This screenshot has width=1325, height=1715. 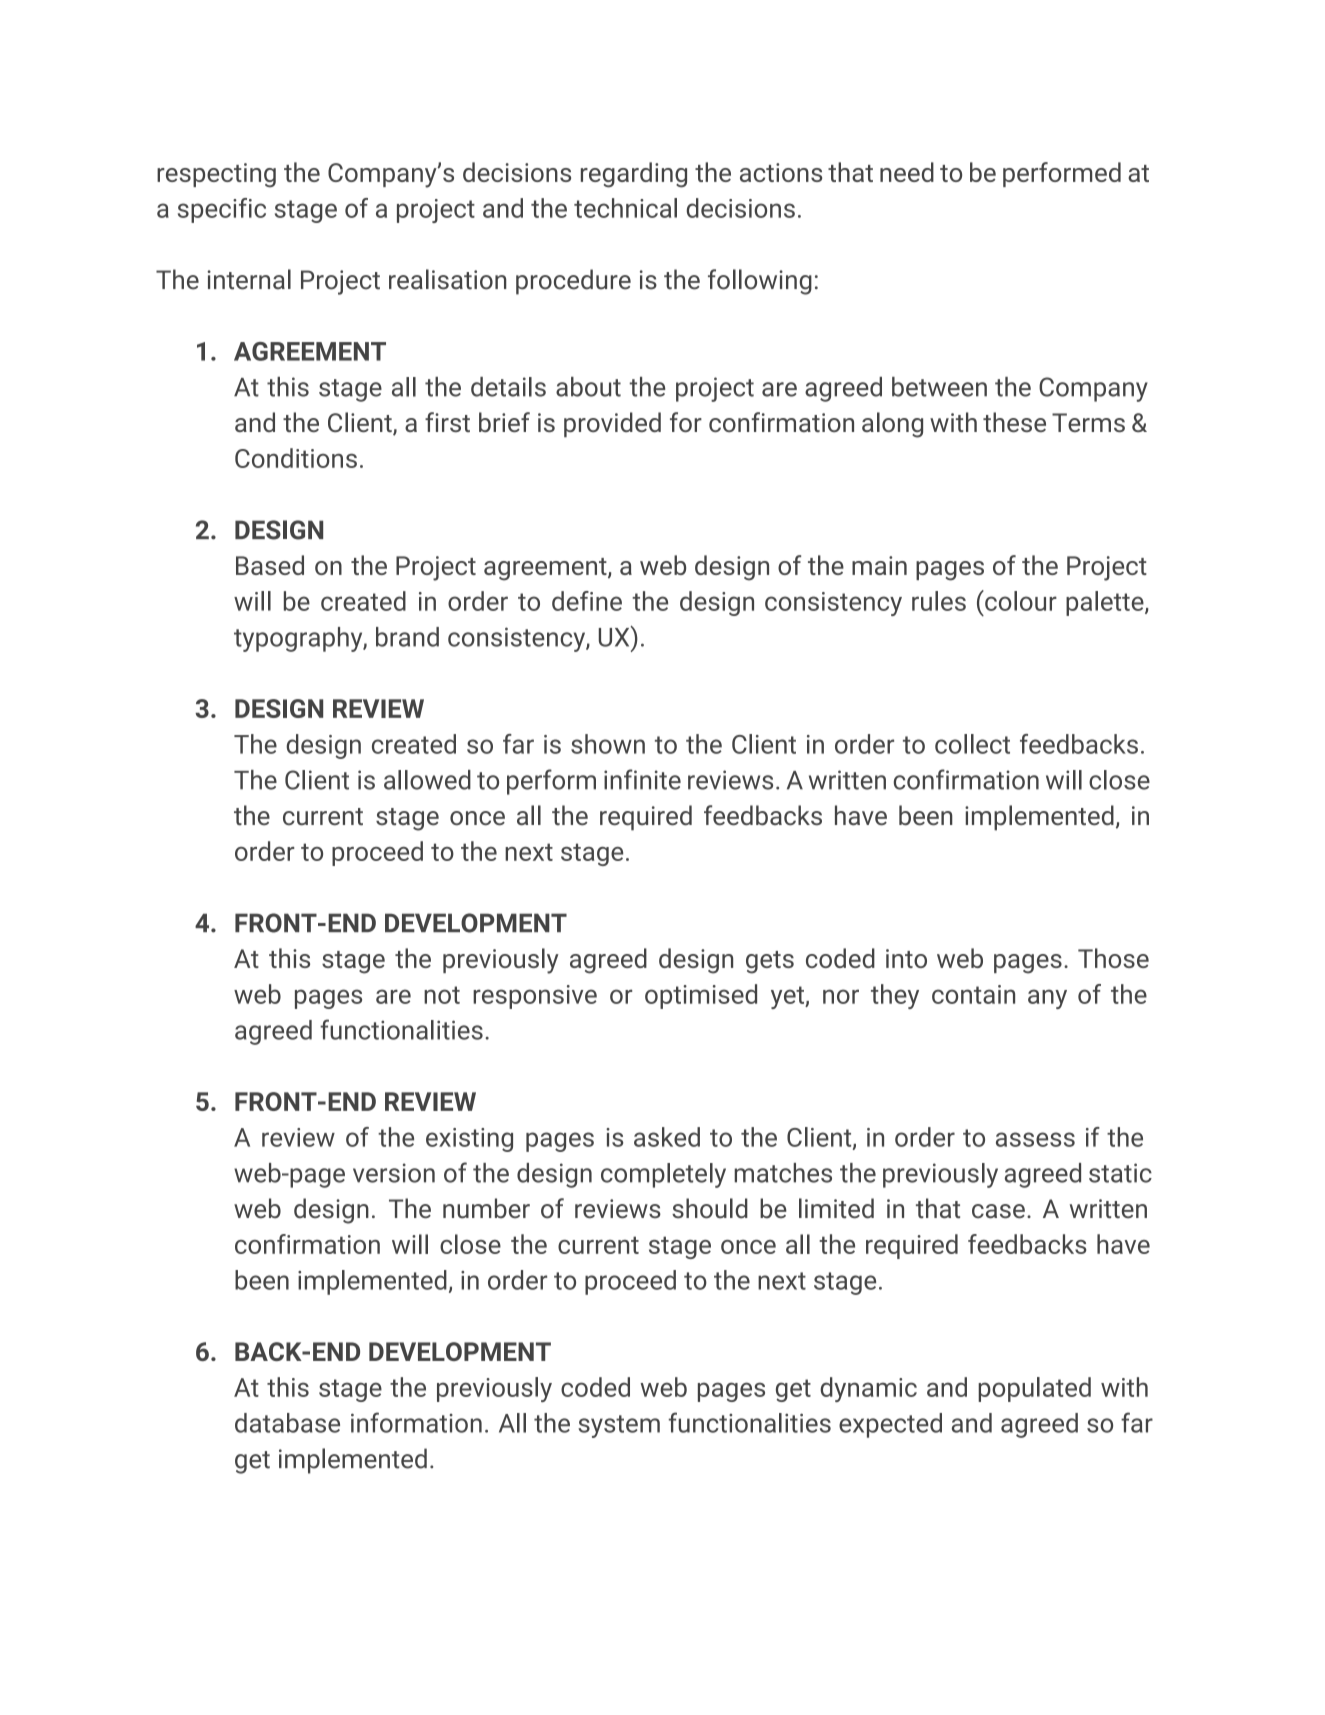 What do you see at coordinates (1020, 600) in the screenshot?
I see `colour` at bounding box center [1020, 600].
